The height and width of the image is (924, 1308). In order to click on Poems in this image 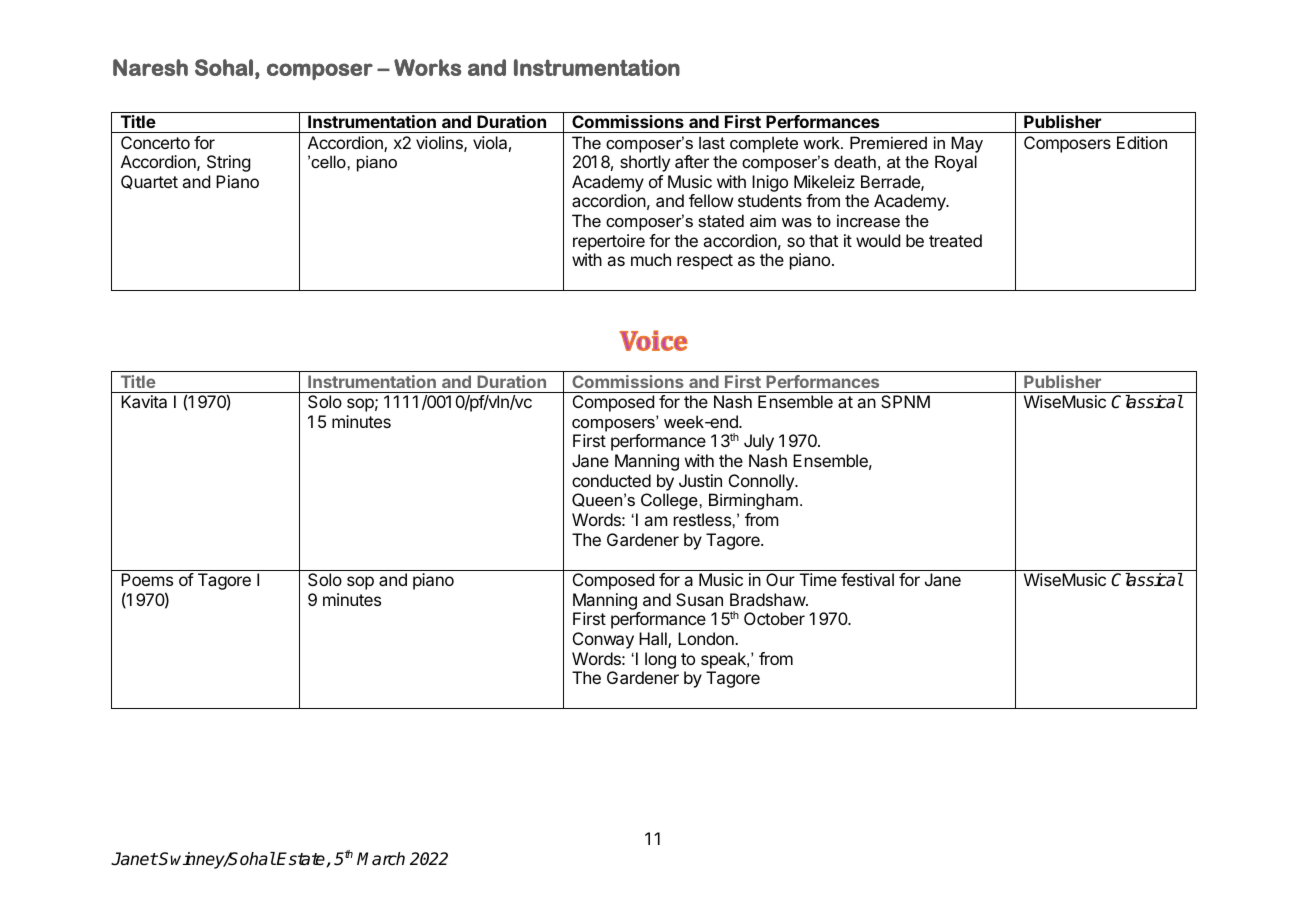, I will do `click(147, 579)`.
